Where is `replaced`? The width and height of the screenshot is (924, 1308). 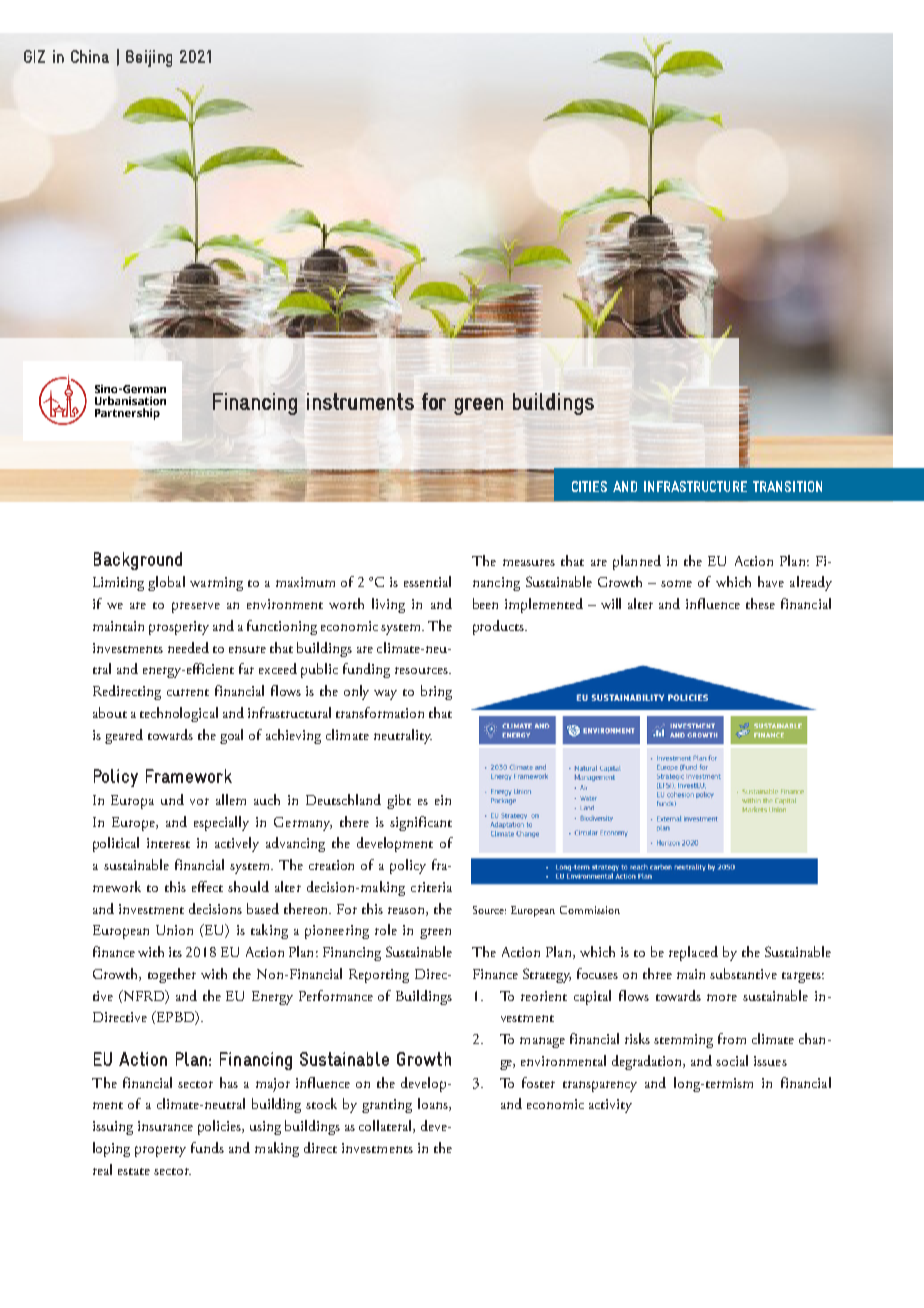
replaced is located at coordinates (693, 953).
